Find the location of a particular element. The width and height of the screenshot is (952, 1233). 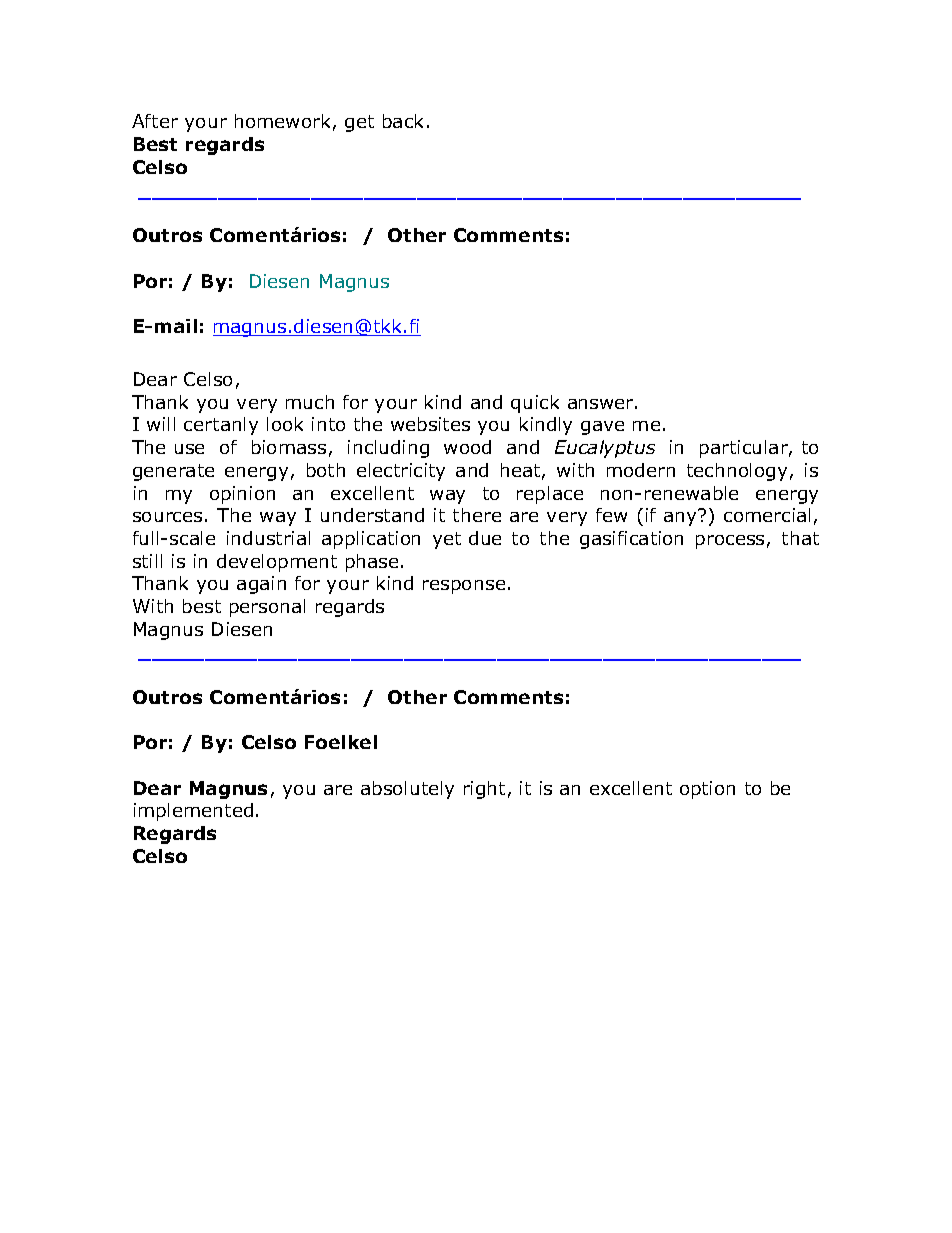

right is located at coordinates (484, 790).
